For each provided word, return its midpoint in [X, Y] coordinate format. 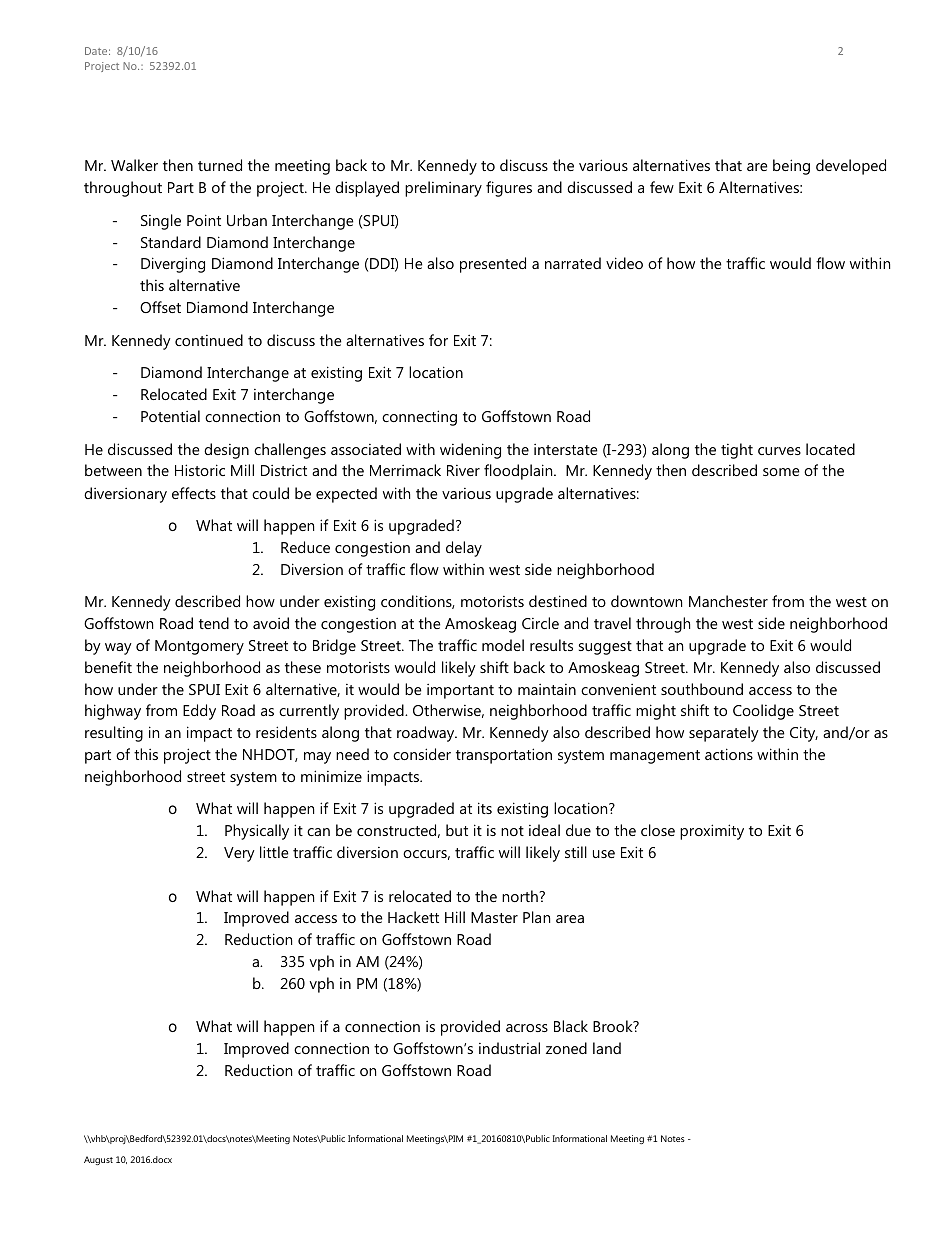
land [607, 1048]
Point [204, 220]
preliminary [443, 189]
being [791, 167]
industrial [509, 1048]
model [503, 645]
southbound [702, 689]
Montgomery [199, 647]
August [98, 1160]
